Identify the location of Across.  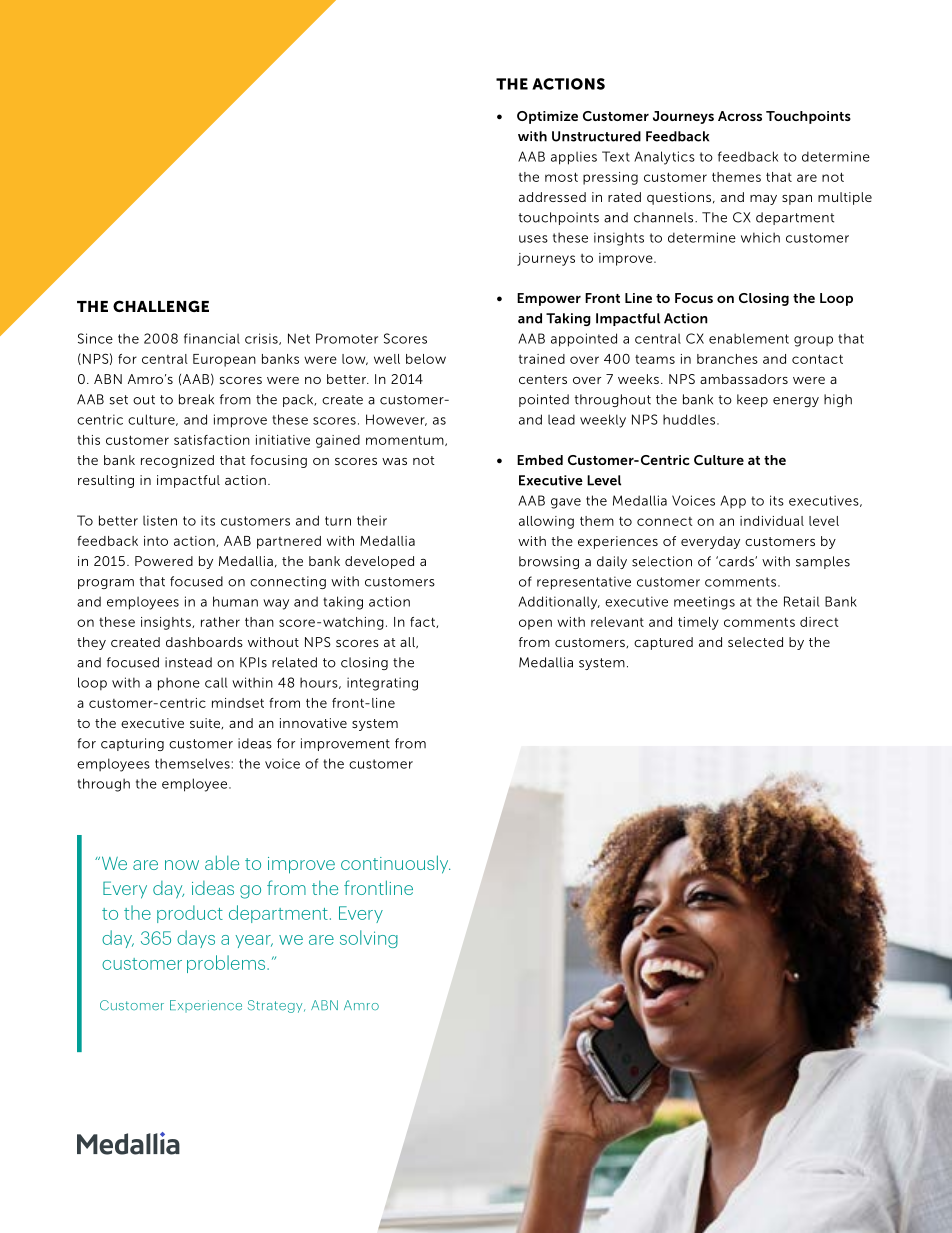
(740, 116).
